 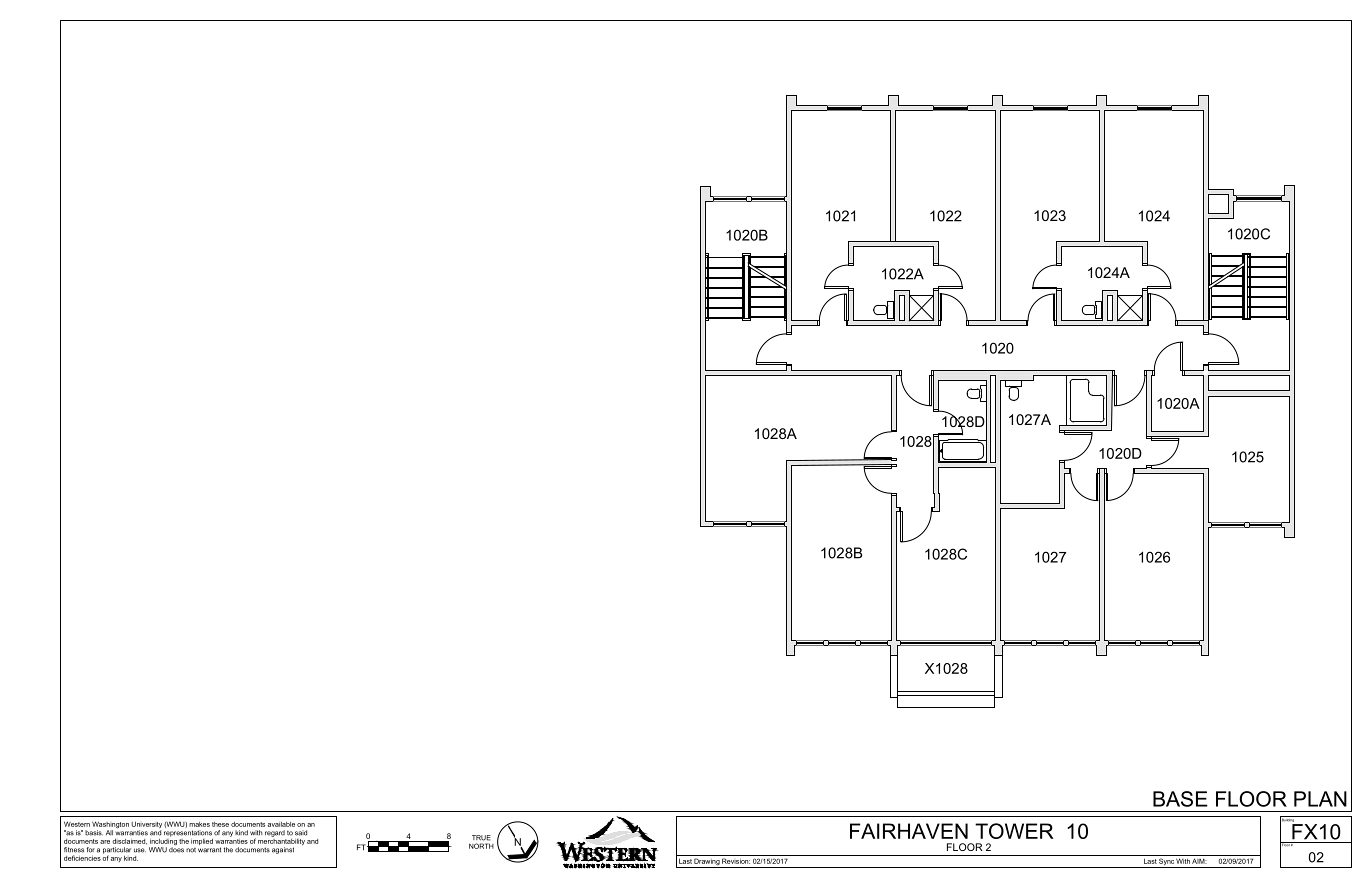 What do you see at coordinates (1320, 799) in the document?
I see `PLAN` at bounding box center [1320, 799].
